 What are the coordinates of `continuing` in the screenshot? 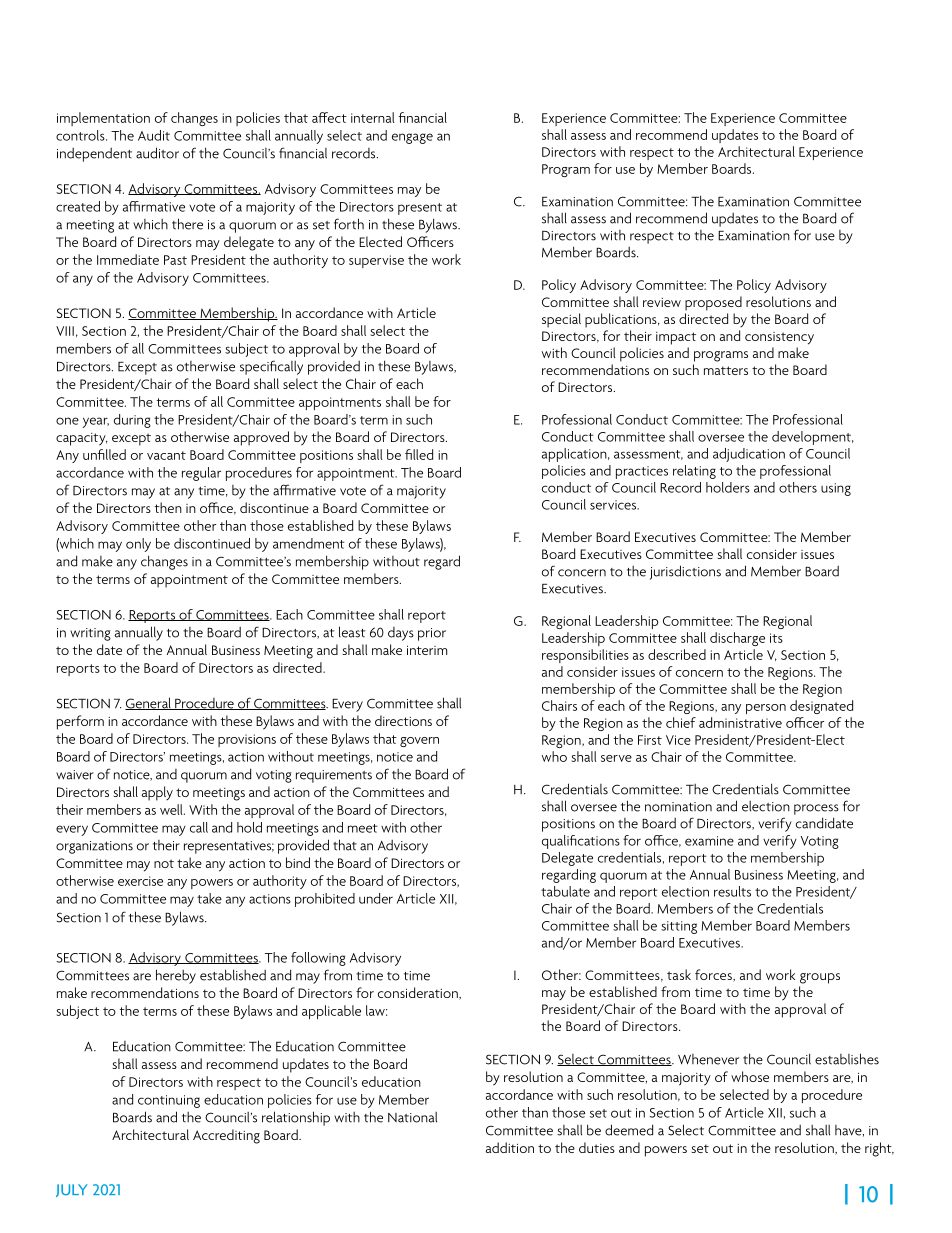 It's located at (169, 1101).
